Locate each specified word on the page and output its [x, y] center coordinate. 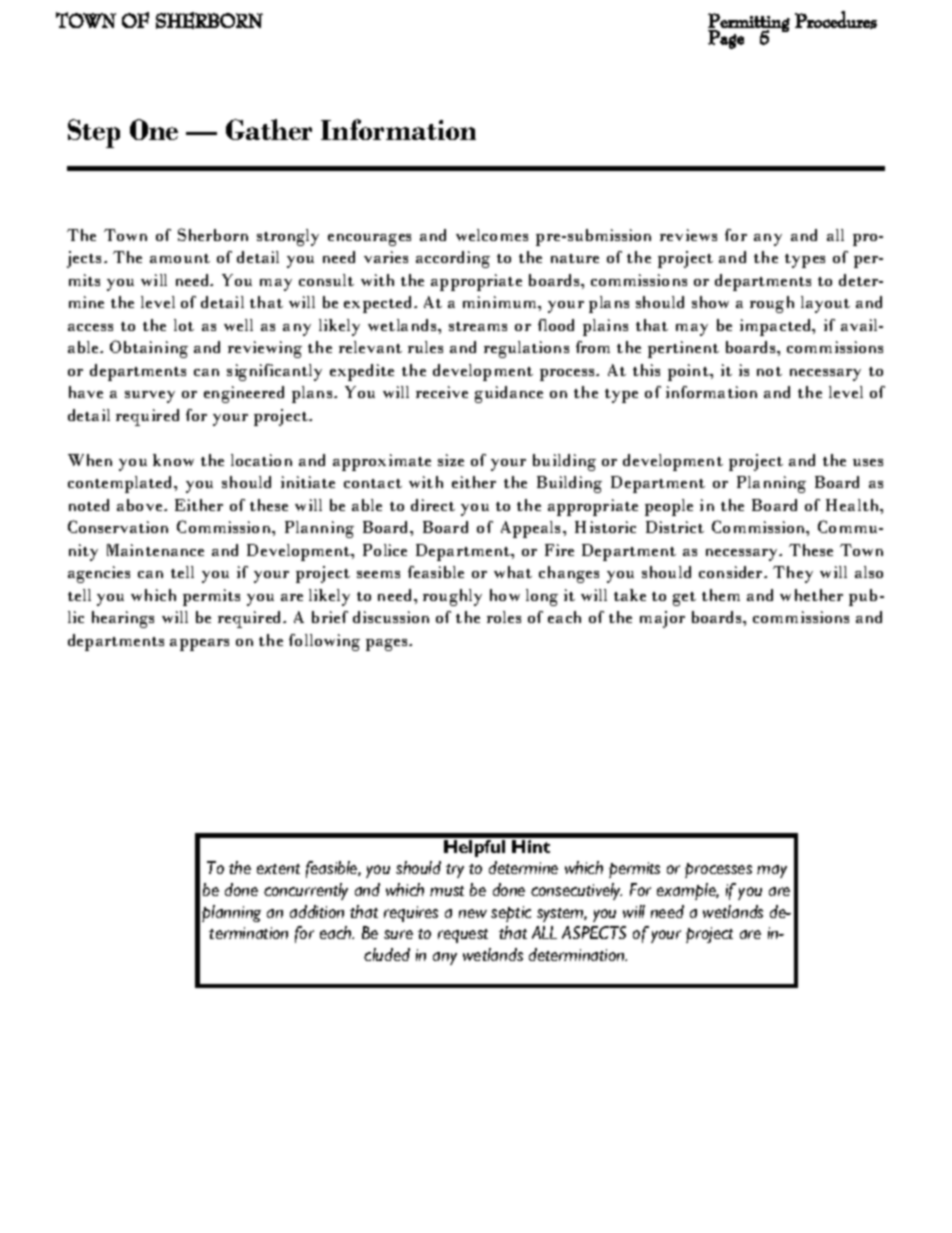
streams [478, 326]
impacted [777, 327]
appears [199, 645]
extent [278, 869]
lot [184, 325]
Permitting [749, 23]
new [473, 913]
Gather [269, 129]
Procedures [836, 20]
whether [811, 595]
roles [504, 617]
